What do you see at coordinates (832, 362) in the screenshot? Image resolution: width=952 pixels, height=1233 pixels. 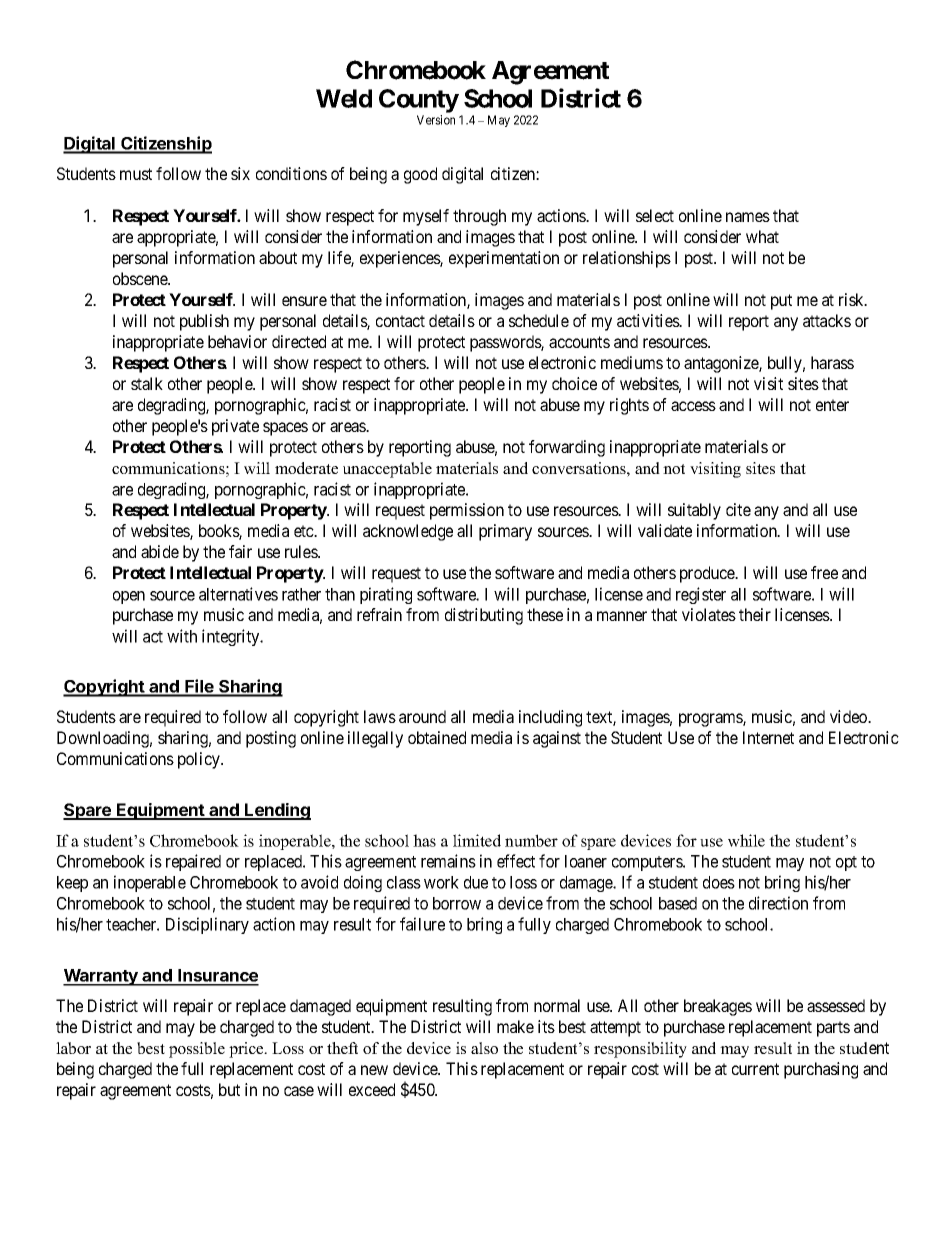 I see `harass` at bounding box center [832, 362].
